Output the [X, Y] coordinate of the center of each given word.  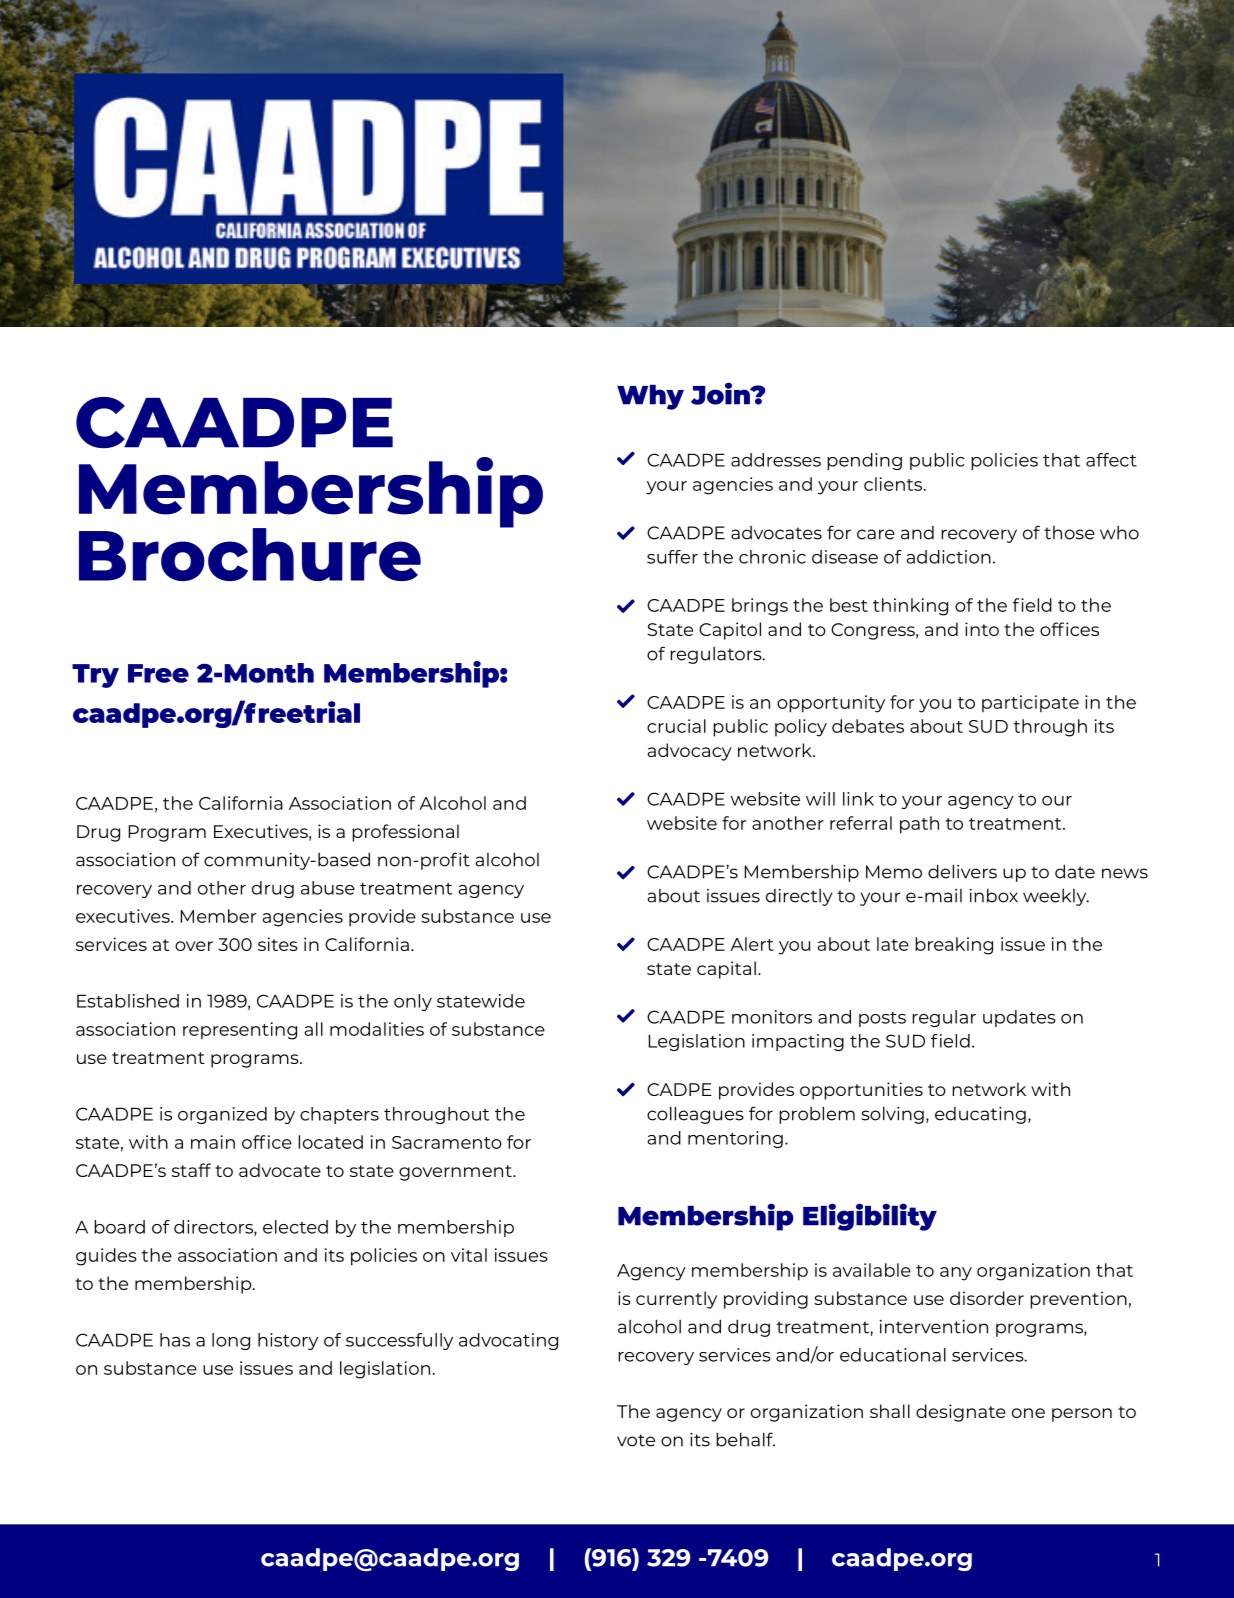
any [956, 1274]
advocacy [689, 752]
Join [721, 393]
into [982, 629]
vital [469, 1255]
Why [650, 397]
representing [240, 1031]
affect [1111, 460]
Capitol [730, 631]
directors [214, 1228]
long [231, 1341]
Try [95, 676]
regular [944, 1018]
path [919, 825]
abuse [328, 888]
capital [726, 970]
